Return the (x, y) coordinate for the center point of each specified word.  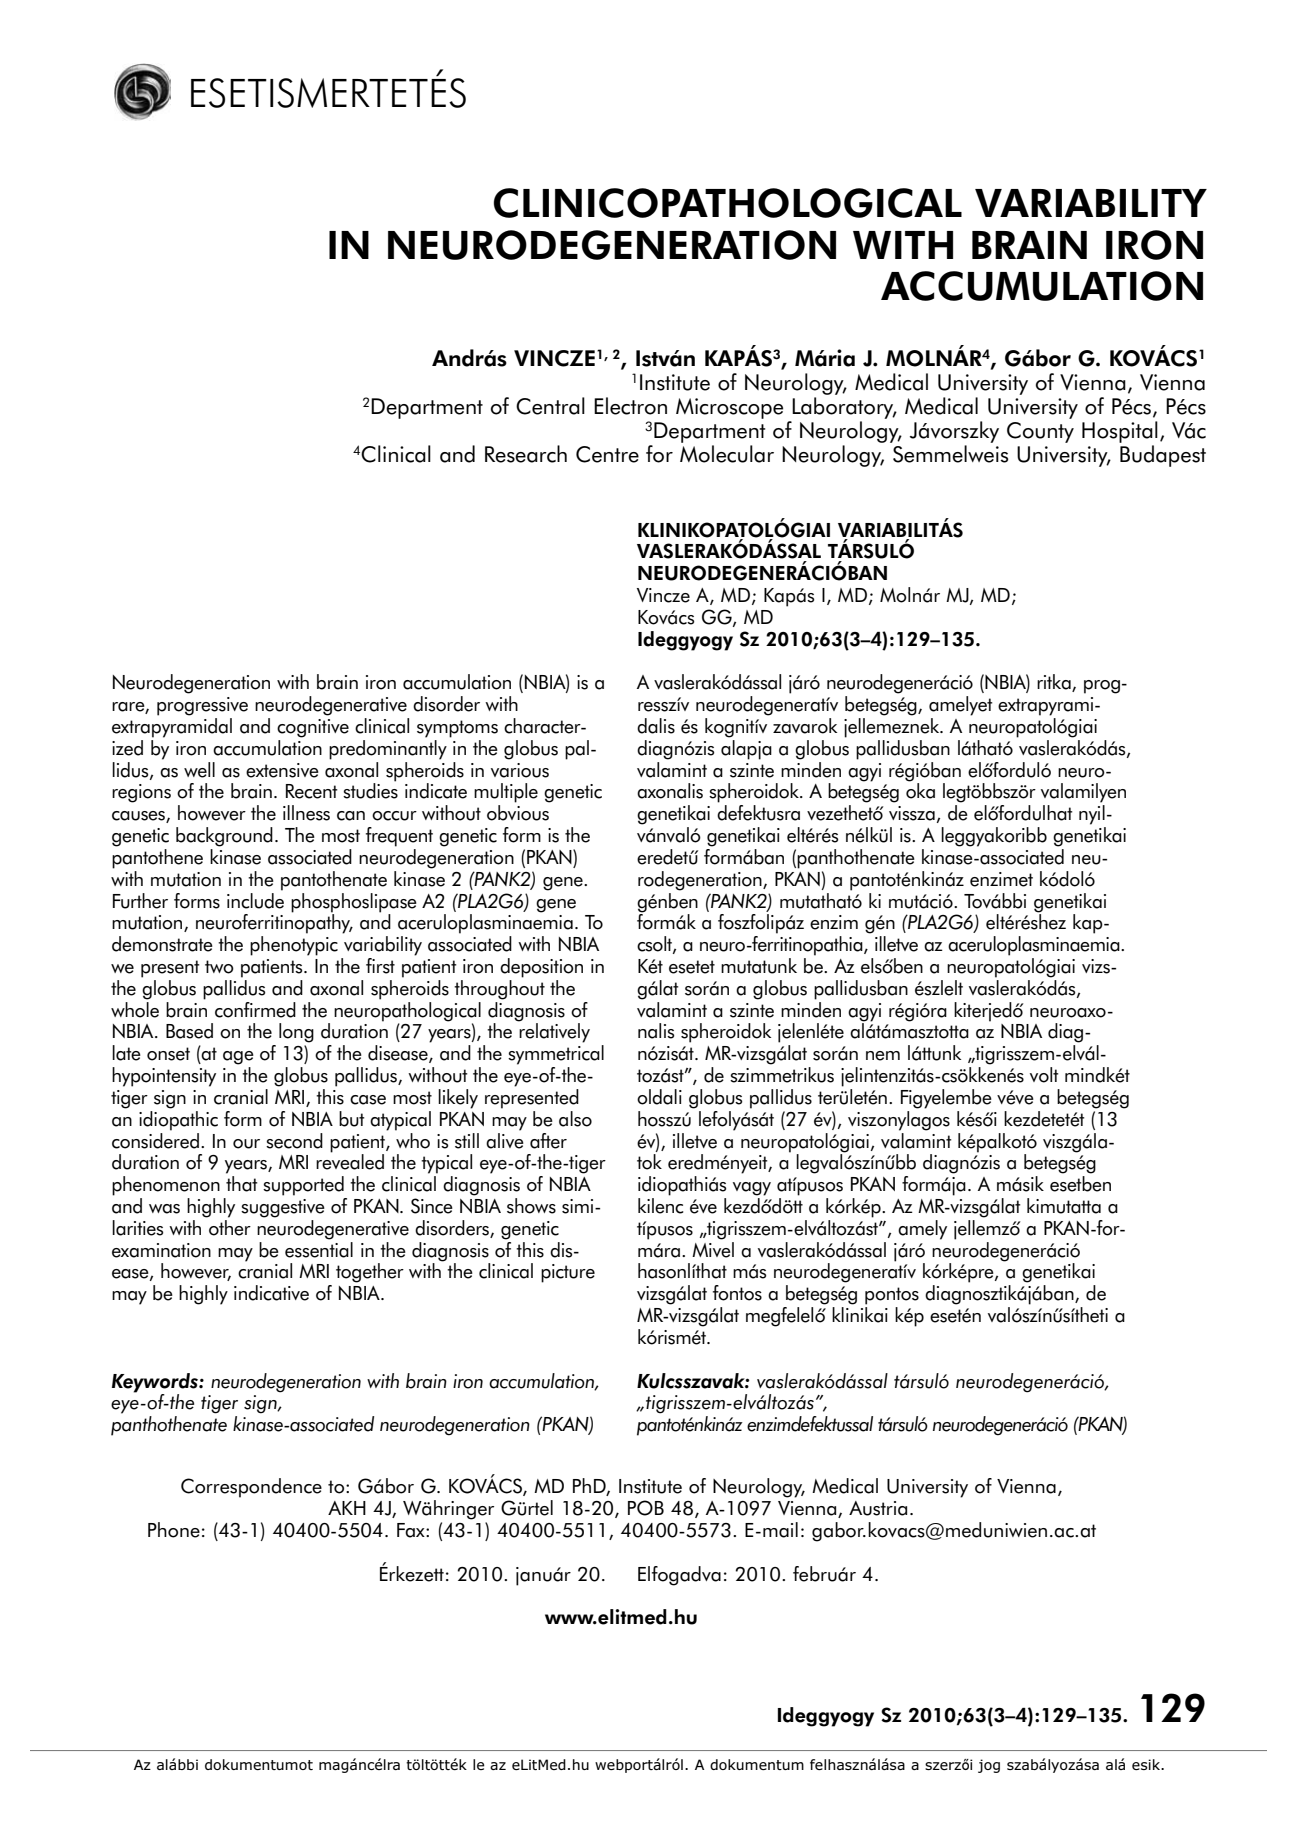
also (575, 1119)
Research (526, 454)
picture (568, 1273)
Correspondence (251, 1488)
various (520, 770)
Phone (174, 1530)
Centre (607, 454)
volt (1044, 1075)
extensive (282, 770)
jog (989, 1766)
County (1040, 432)
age (238, 1058)
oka (920, 790)
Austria (878, 1508)
